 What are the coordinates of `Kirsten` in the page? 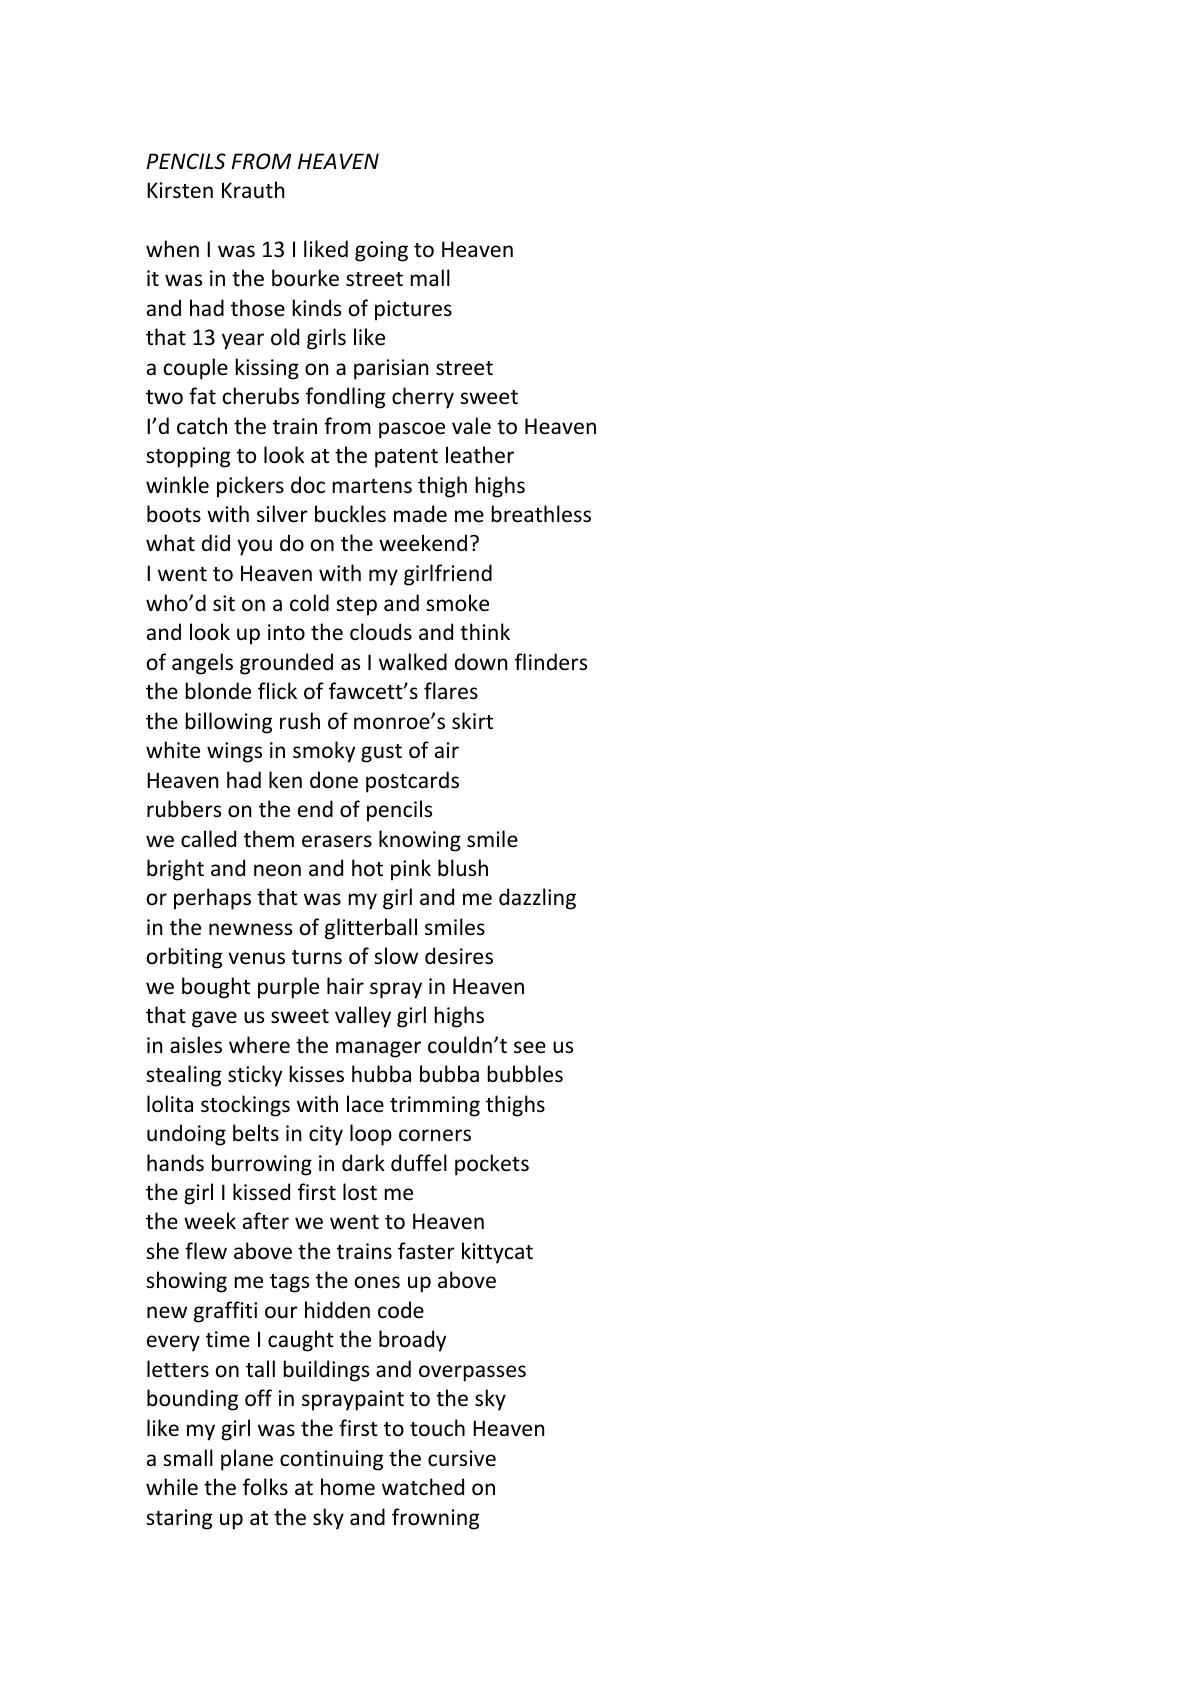 It's located at (180, 190).
